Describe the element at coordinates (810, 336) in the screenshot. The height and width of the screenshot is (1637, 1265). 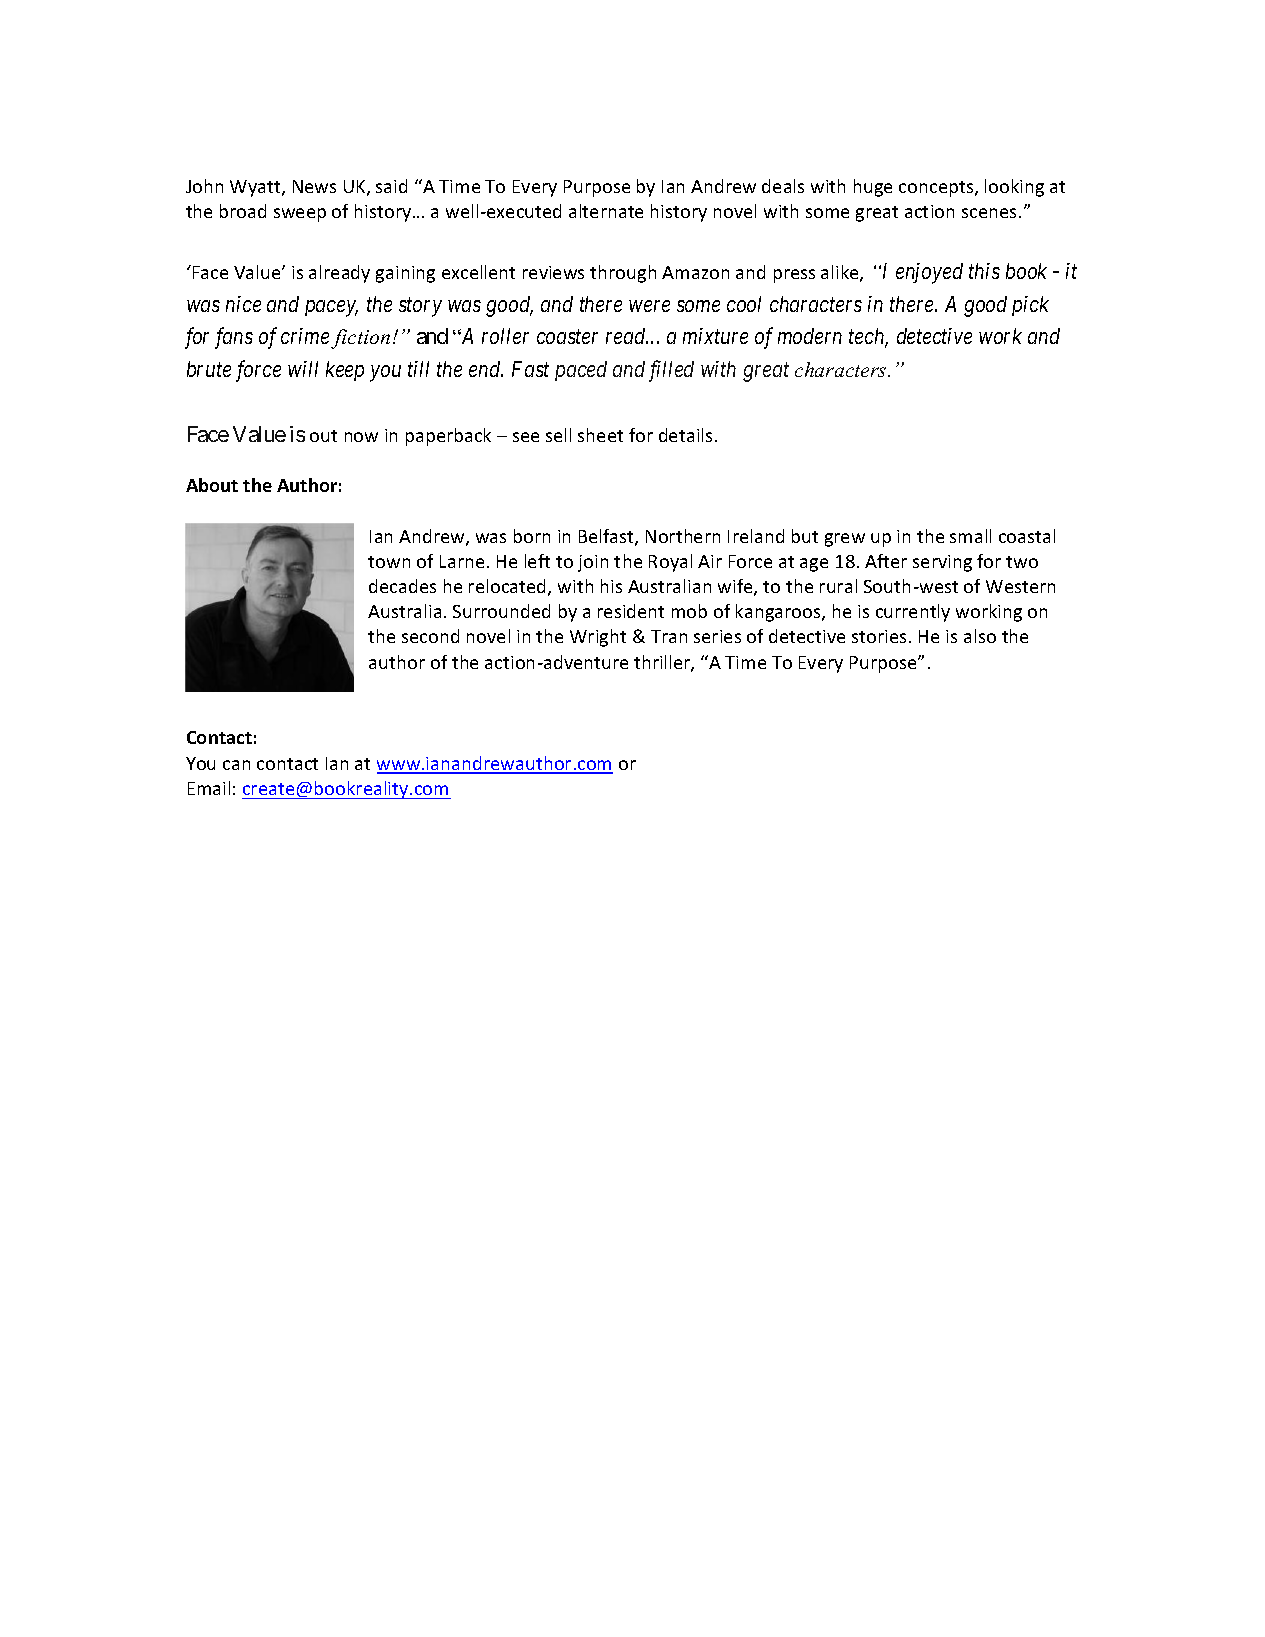
I see `modern` at that location.
